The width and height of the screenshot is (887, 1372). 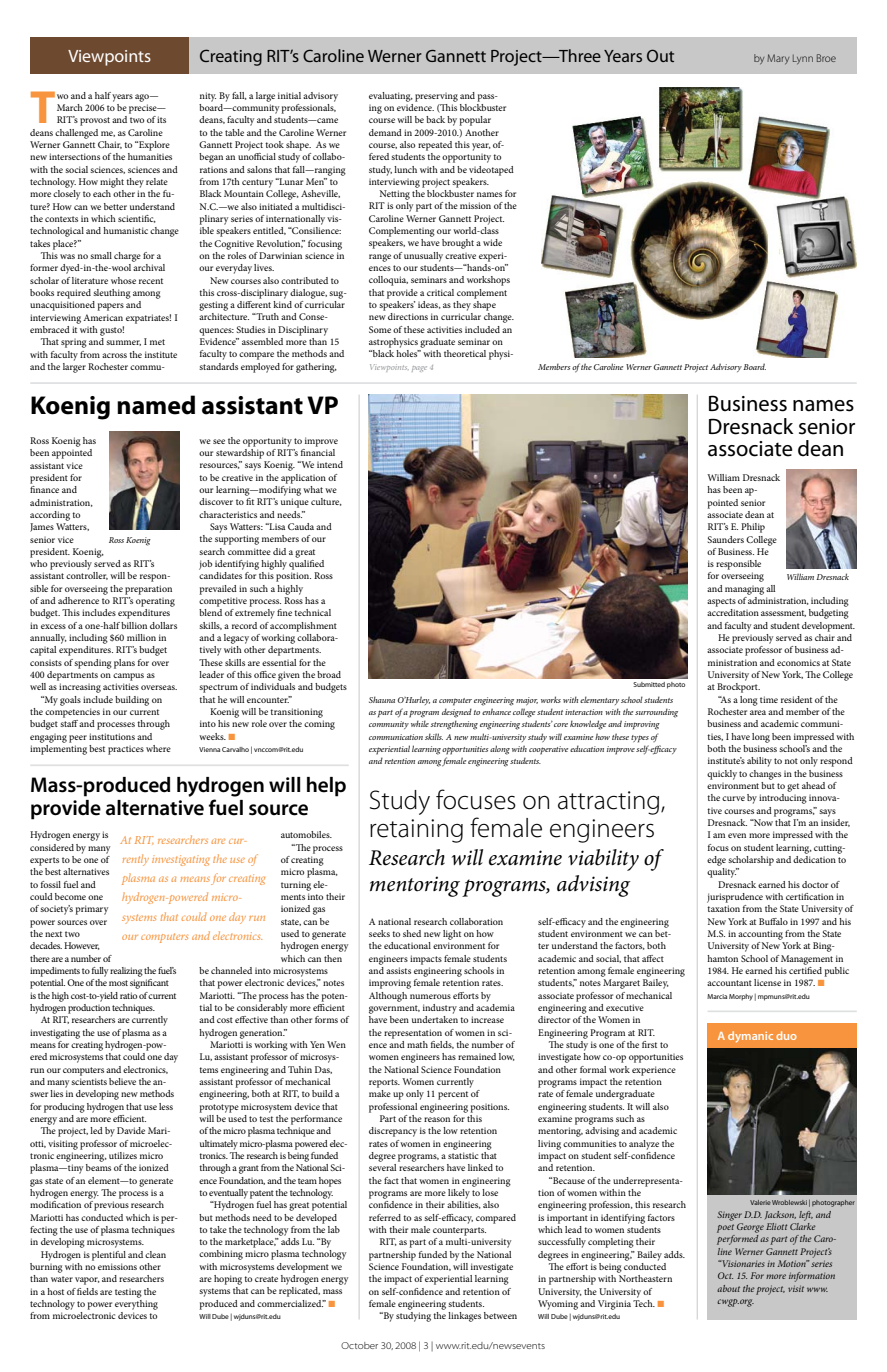 What do you see at coordinates (118, 983) in the screenshot?
I see `most` at bounding box center [118, 983].
